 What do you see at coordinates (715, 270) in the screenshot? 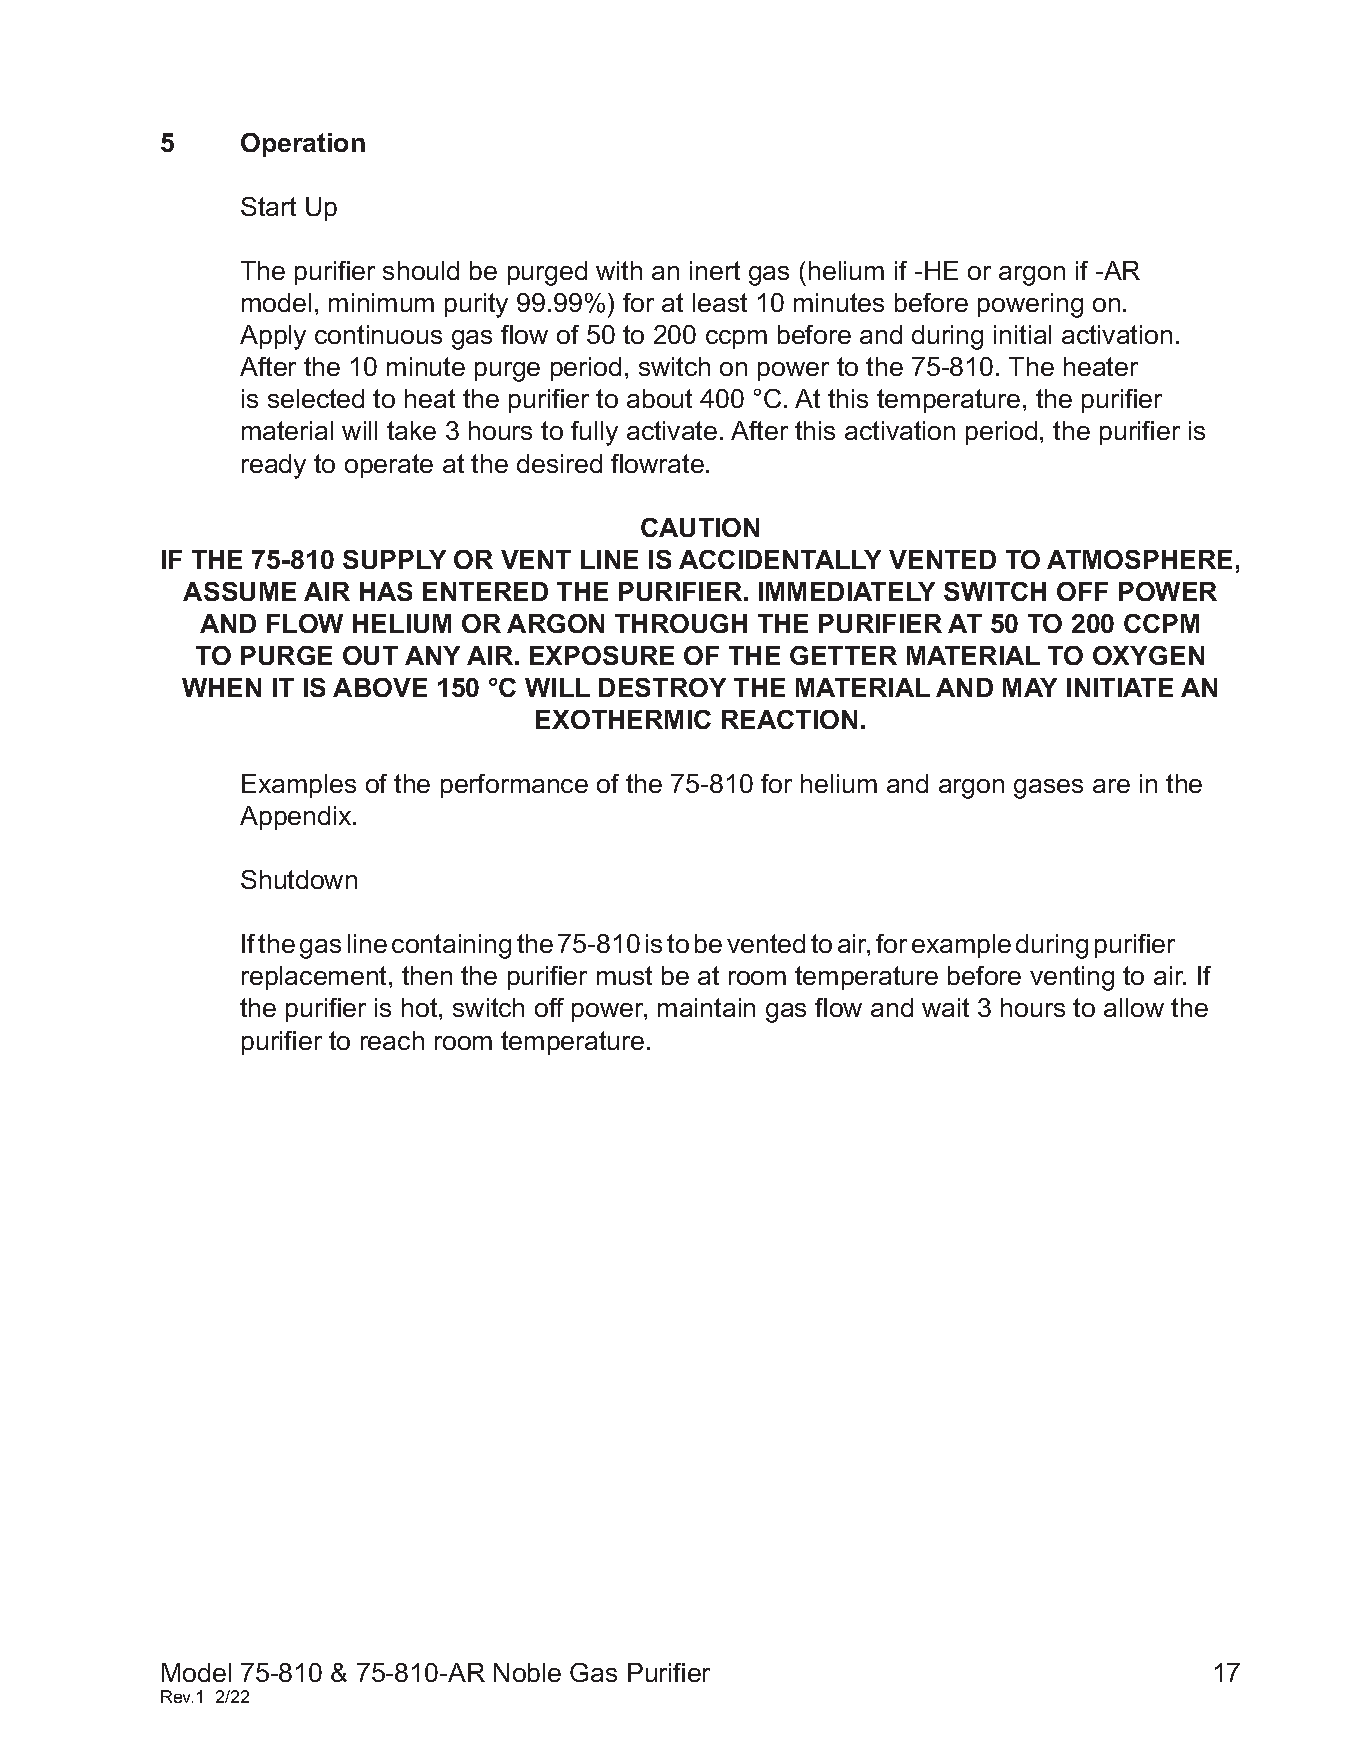
I see `inert` at bounding box center [715, 270].
